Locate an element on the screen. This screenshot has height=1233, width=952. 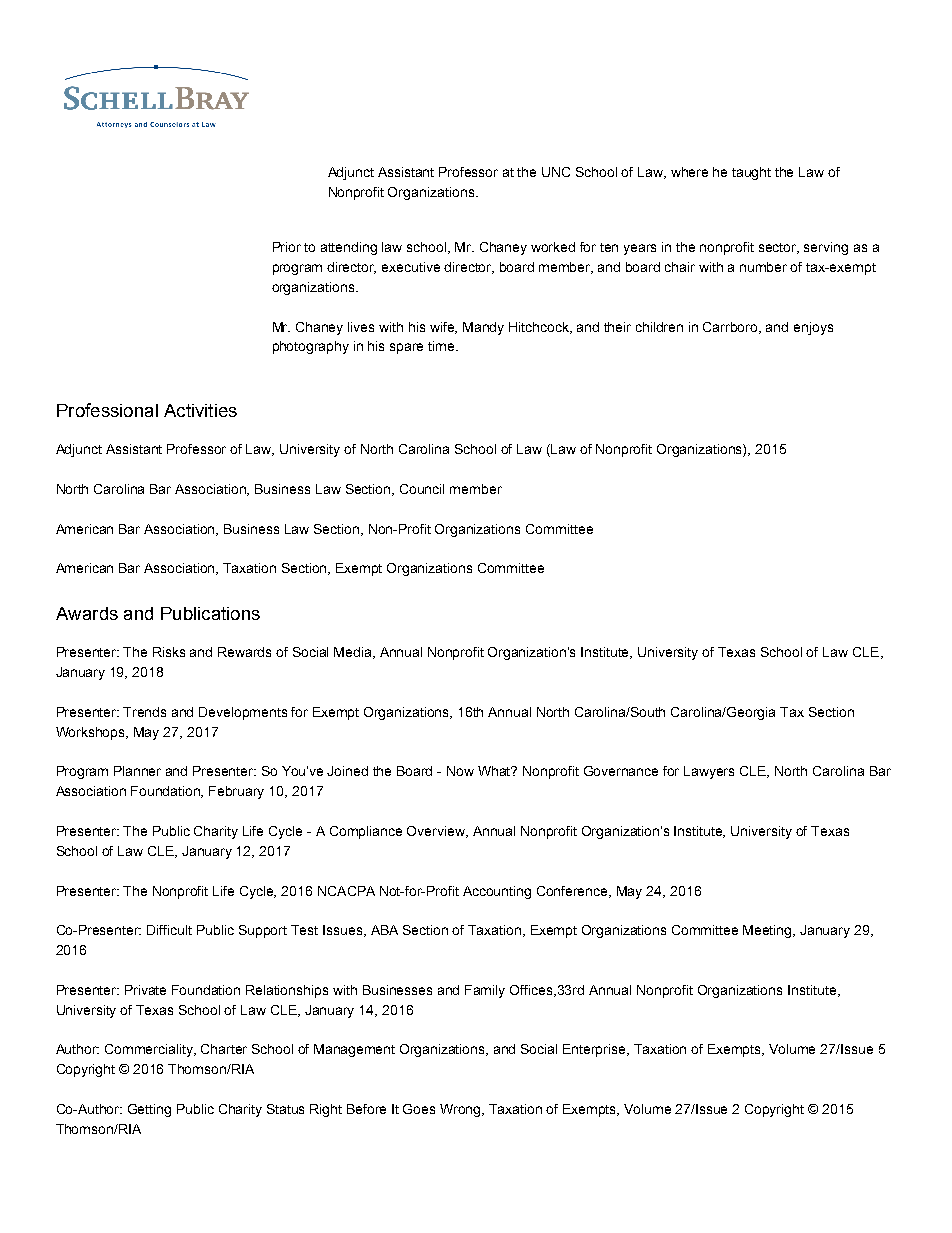
Lawyers is located at coordinates (709, 772).
